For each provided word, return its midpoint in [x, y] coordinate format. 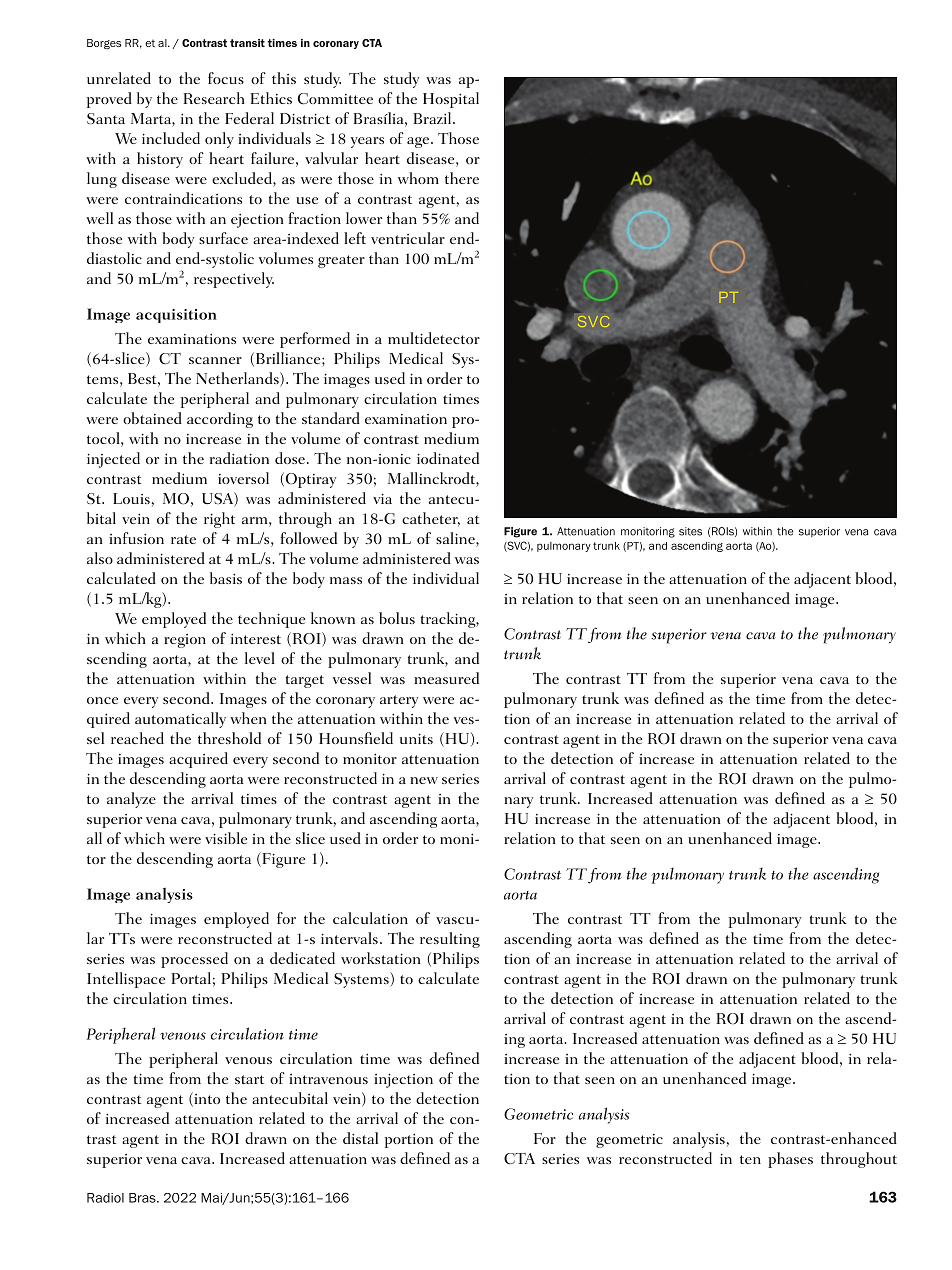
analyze [131, 800]
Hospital [451, 100]
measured [446, 678]
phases [790, 1160]
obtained [152, 418]
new [424, 780]
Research [214, 98]
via [382, 498]
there [462, 178]
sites [690, 531]
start [249, 1079]
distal [360, 1138]
